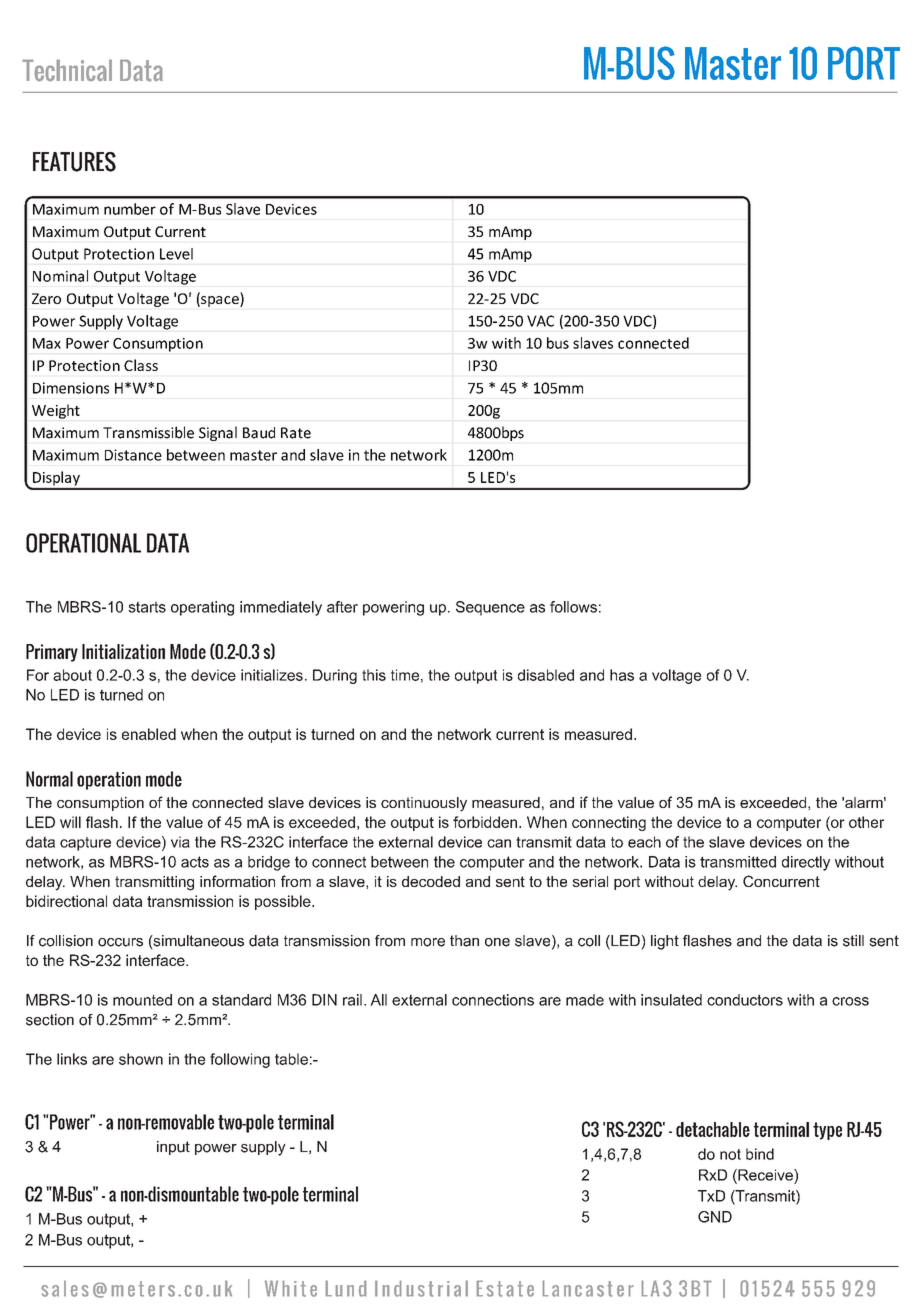  What do you see at coordinates (133, 455) in the screenshot?
I see `Distance` at bounding box center [133, 455].
